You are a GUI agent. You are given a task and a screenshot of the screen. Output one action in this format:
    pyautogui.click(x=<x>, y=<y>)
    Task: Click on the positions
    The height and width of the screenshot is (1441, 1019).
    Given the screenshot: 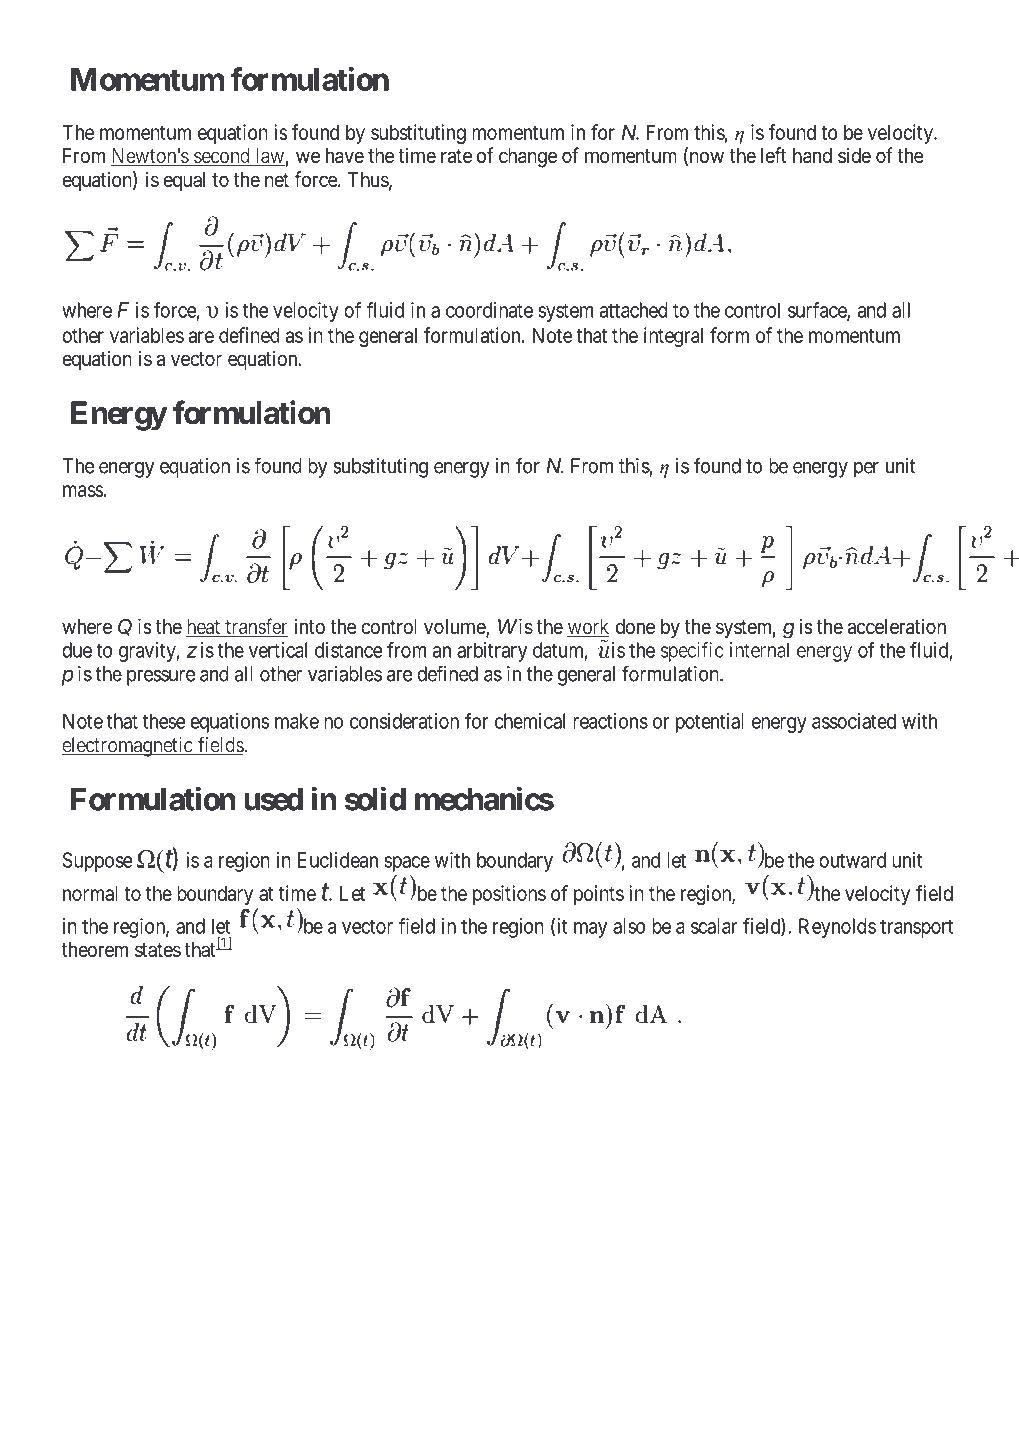 What is the action you would take?
    pyautogui.click(x=509, y=895)
